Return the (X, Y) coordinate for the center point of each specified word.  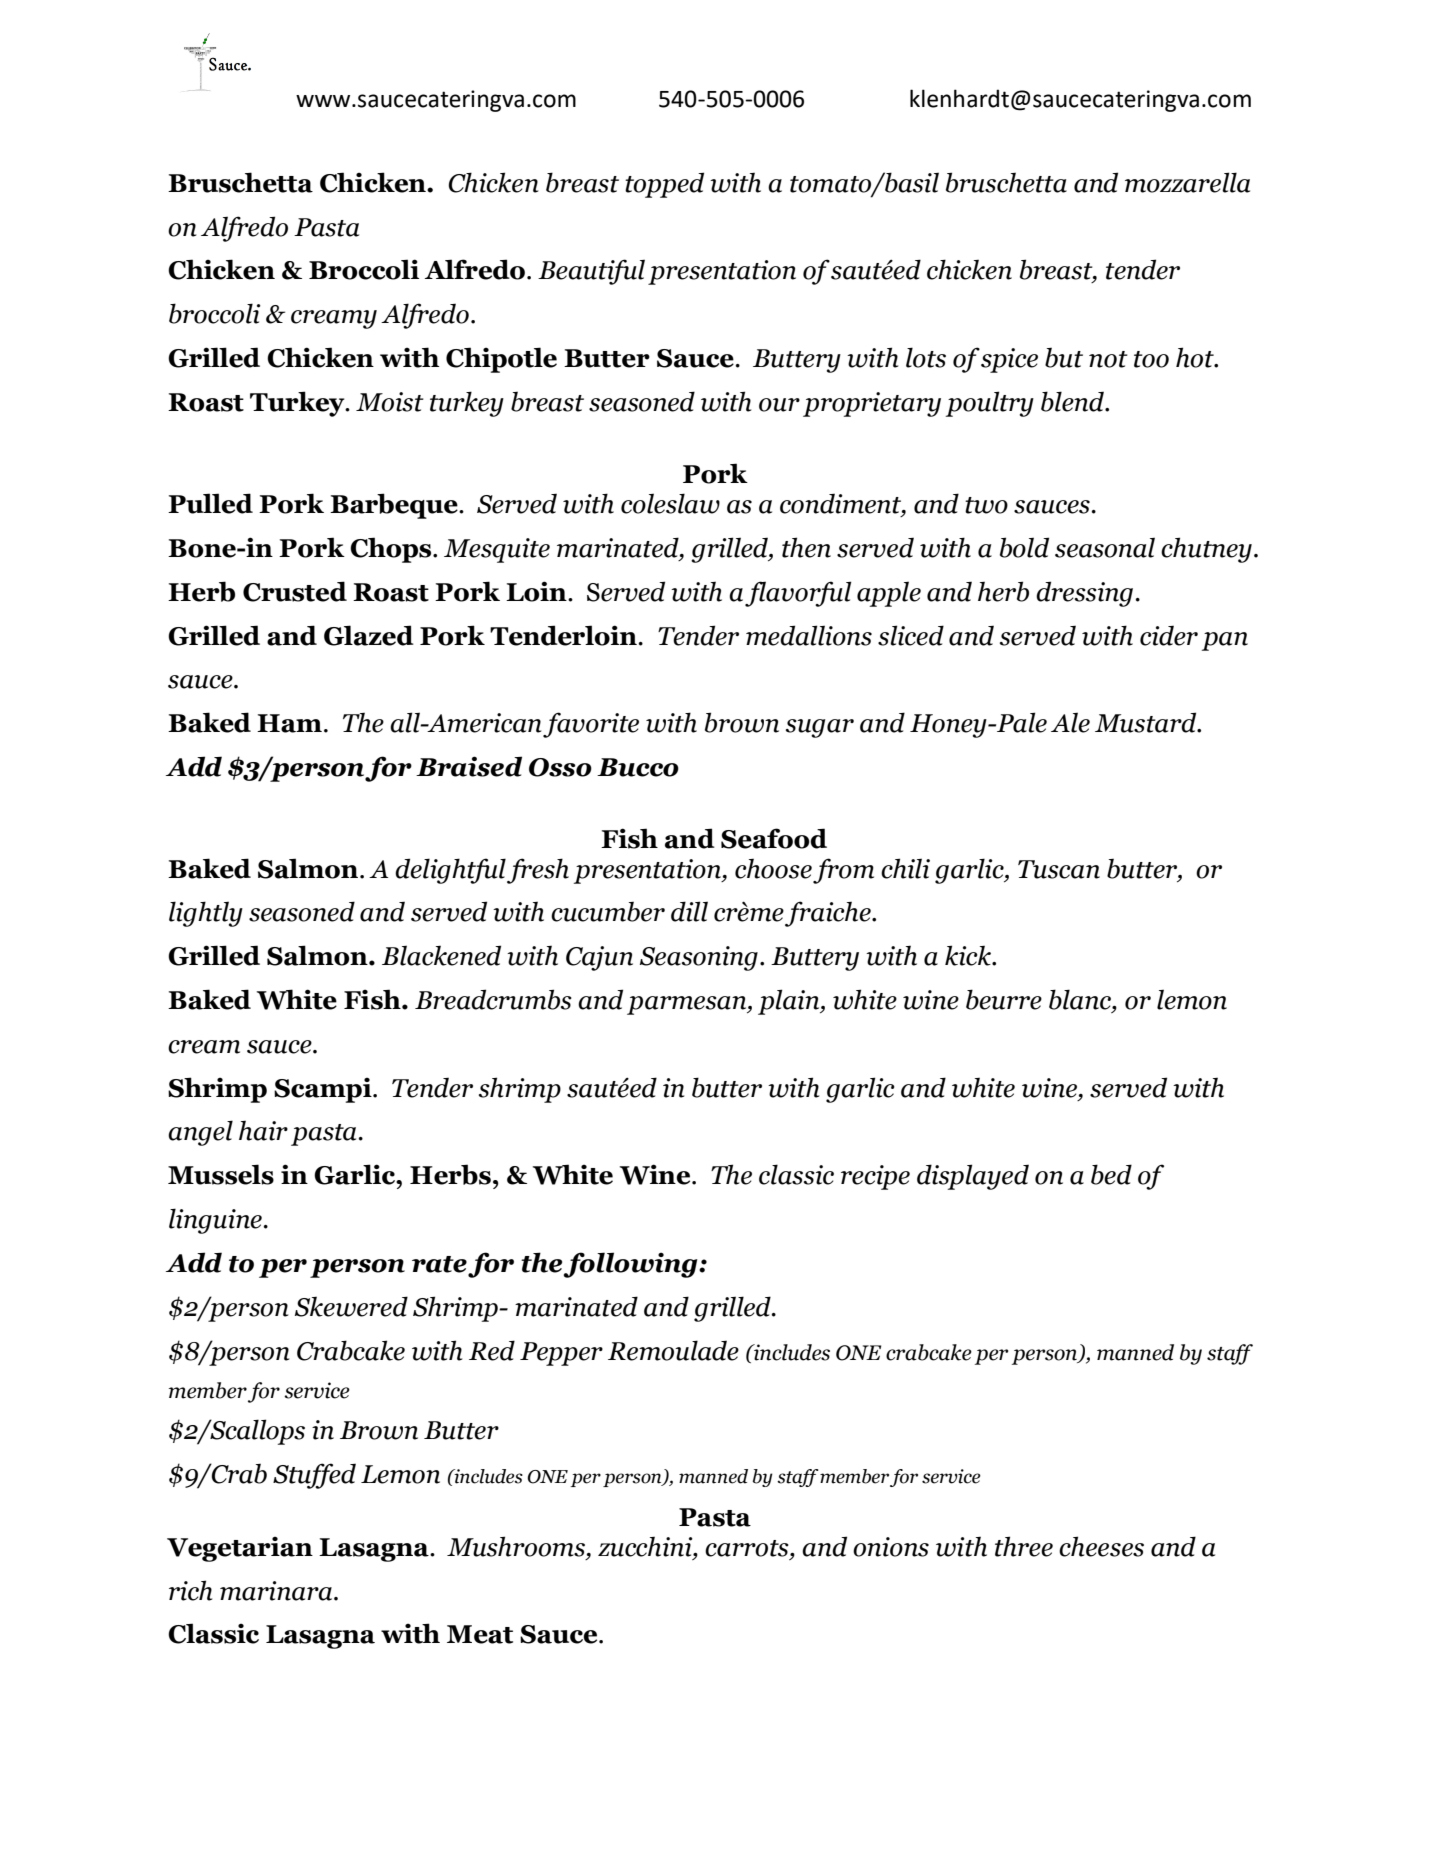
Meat (480, 1634)
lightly (206, 914)
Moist (390, 402)
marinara (276, 1591)
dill (689, 911)
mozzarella (1187, 182)
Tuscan (1059, 869)
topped (664, 185)
